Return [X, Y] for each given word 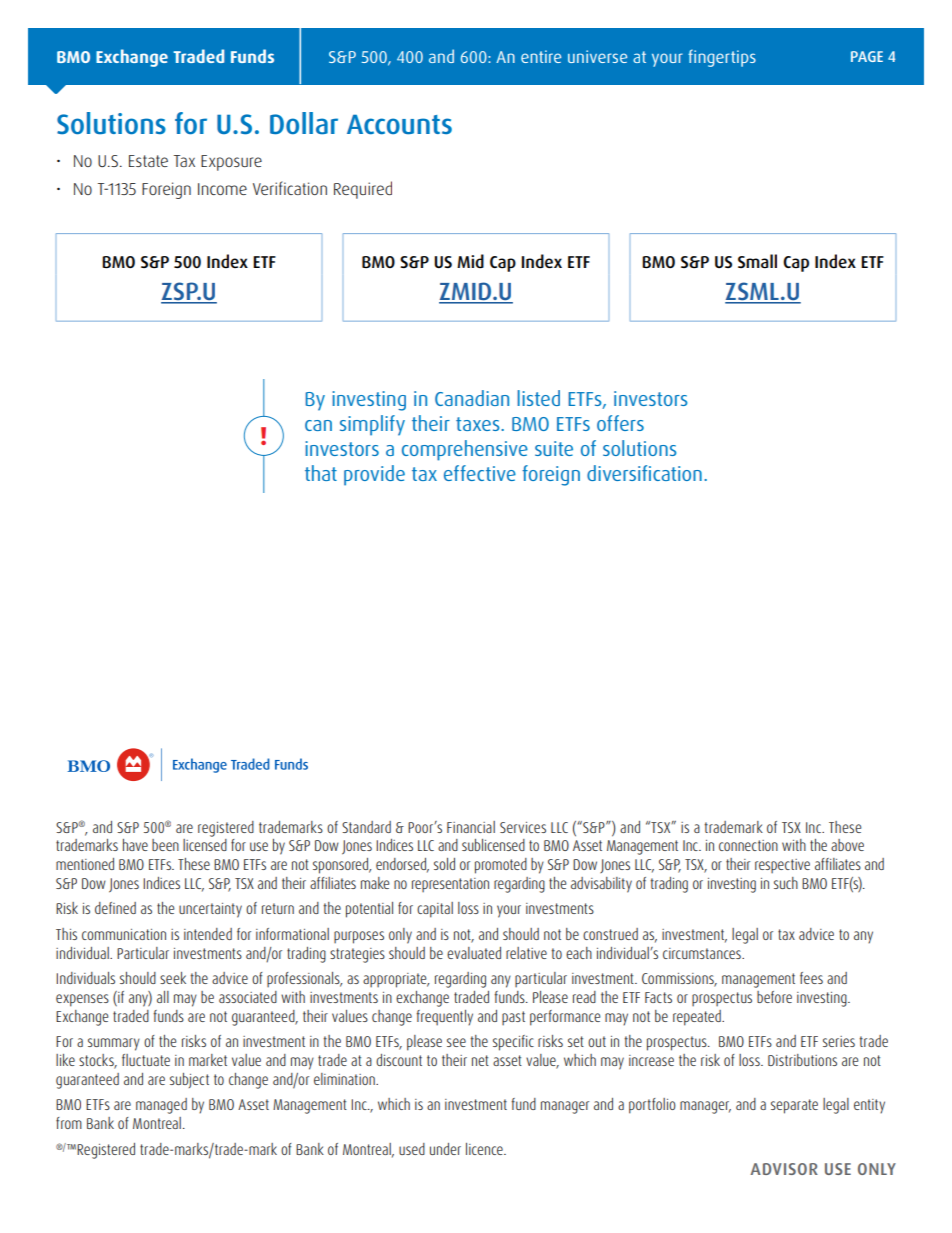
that [321, 473]
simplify [372, 425]
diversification [644, 473]
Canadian [472, 398]
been [165, 845]
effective [480, 473]
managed [161, 1106]
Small [757, 261]
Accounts [399, 125]
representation [450, 885]
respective [782, 866]
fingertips [722, 58]
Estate [148, 161]
